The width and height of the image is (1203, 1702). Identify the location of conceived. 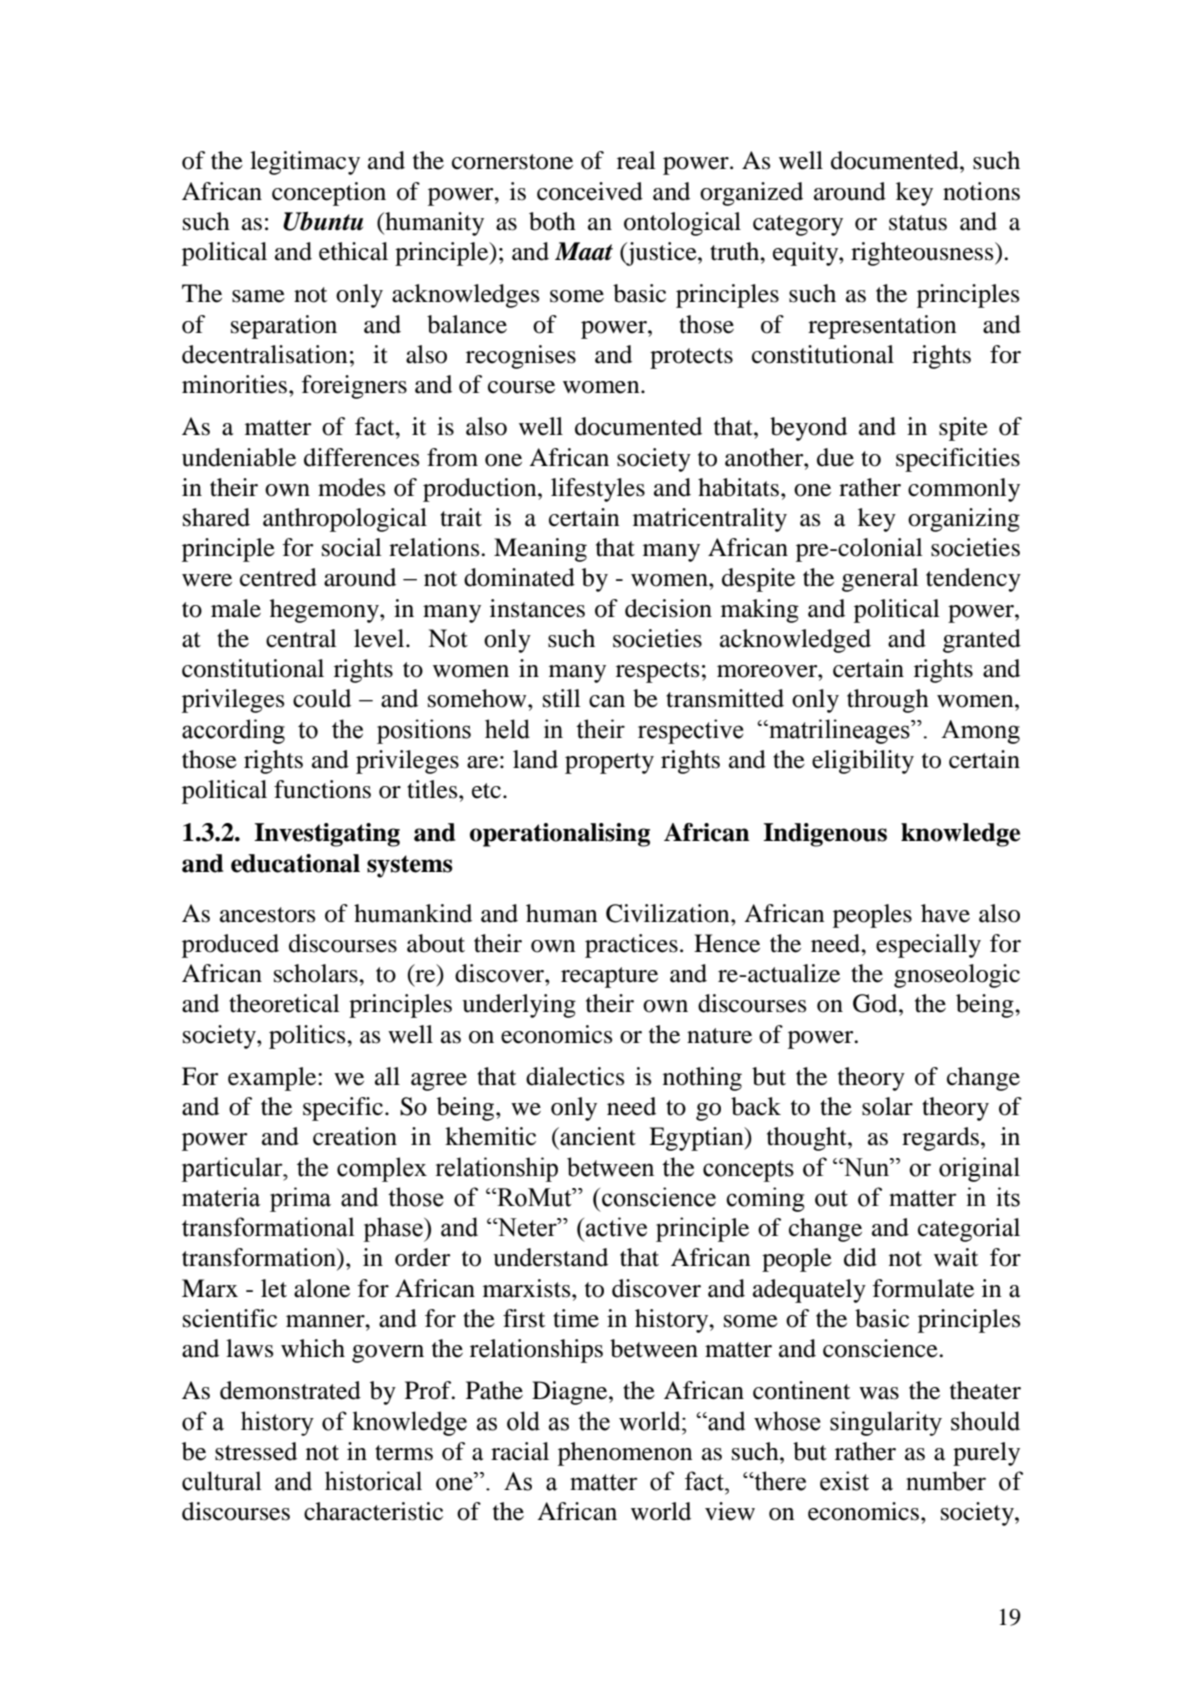
(590, 191).
